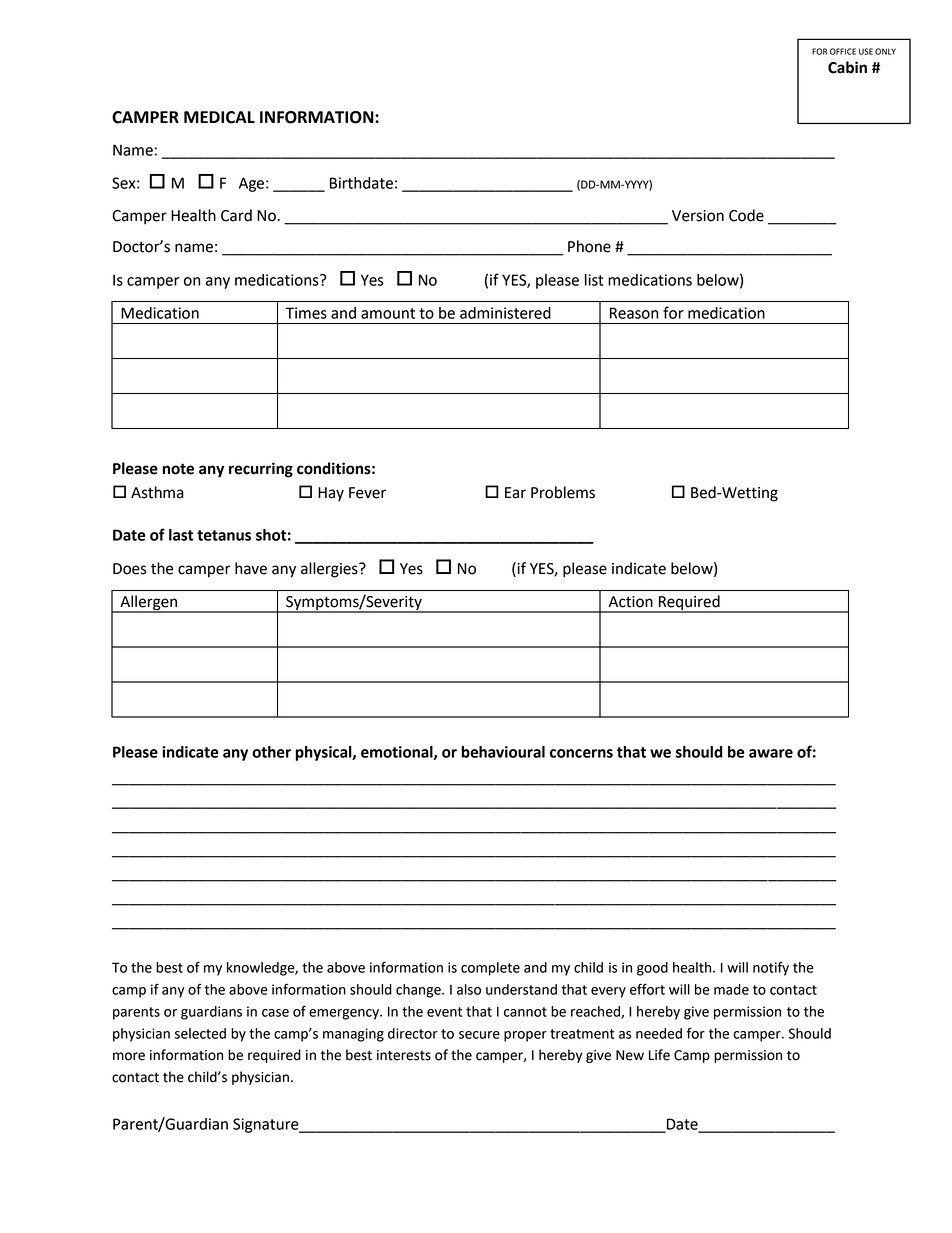 The image size is (952, 1233). I want to click on aware, so click(771, 753).
